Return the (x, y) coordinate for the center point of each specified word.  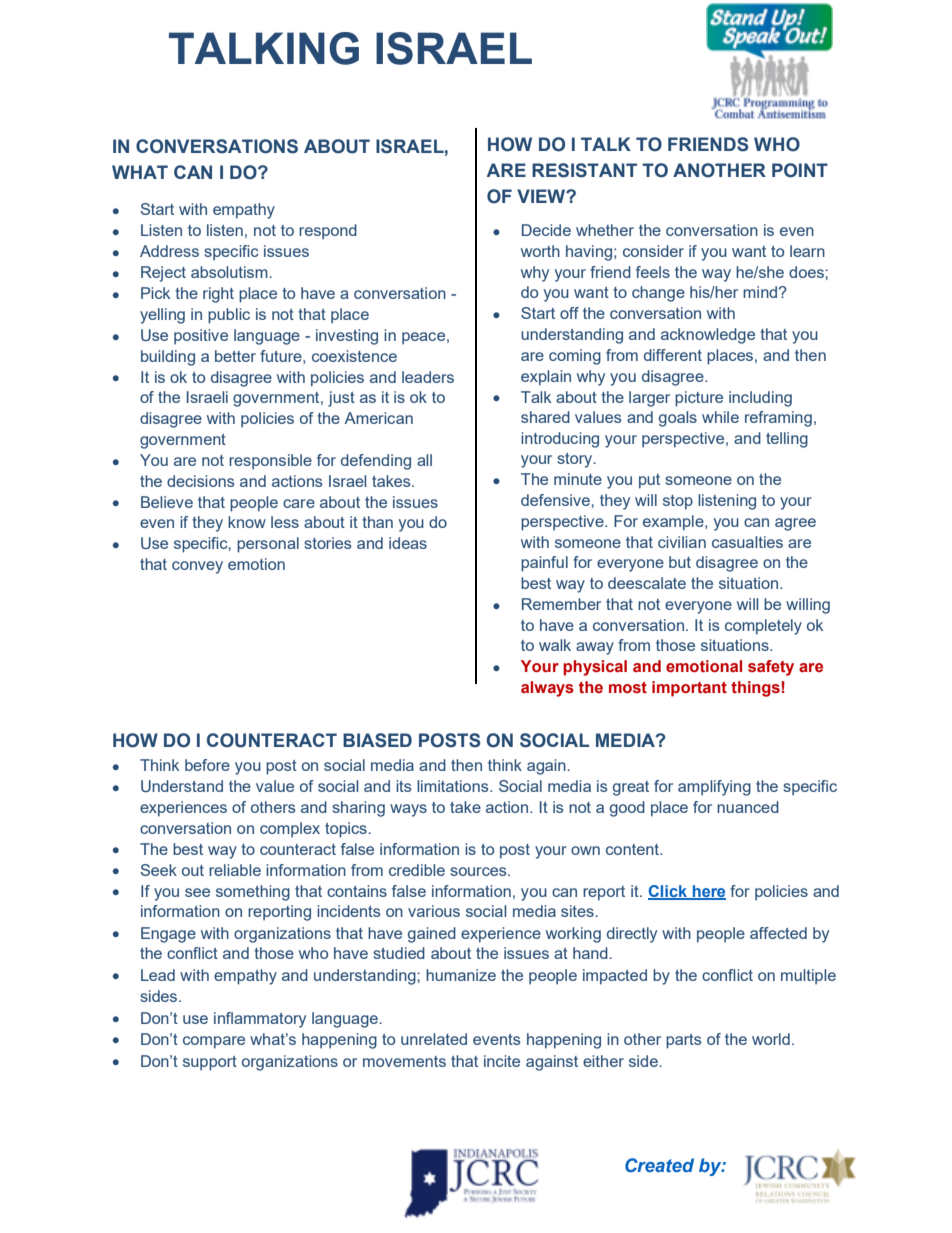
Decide (546, 230)
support (210, 1063)
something (253, 893)
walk (555, 645)
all (424, 460)
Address (169, 251)
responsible (270, 462)
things (756, 689)
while (720, 417)
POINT (800, 170)
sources (479, 871)
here (708, 892)
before (207, 765)
